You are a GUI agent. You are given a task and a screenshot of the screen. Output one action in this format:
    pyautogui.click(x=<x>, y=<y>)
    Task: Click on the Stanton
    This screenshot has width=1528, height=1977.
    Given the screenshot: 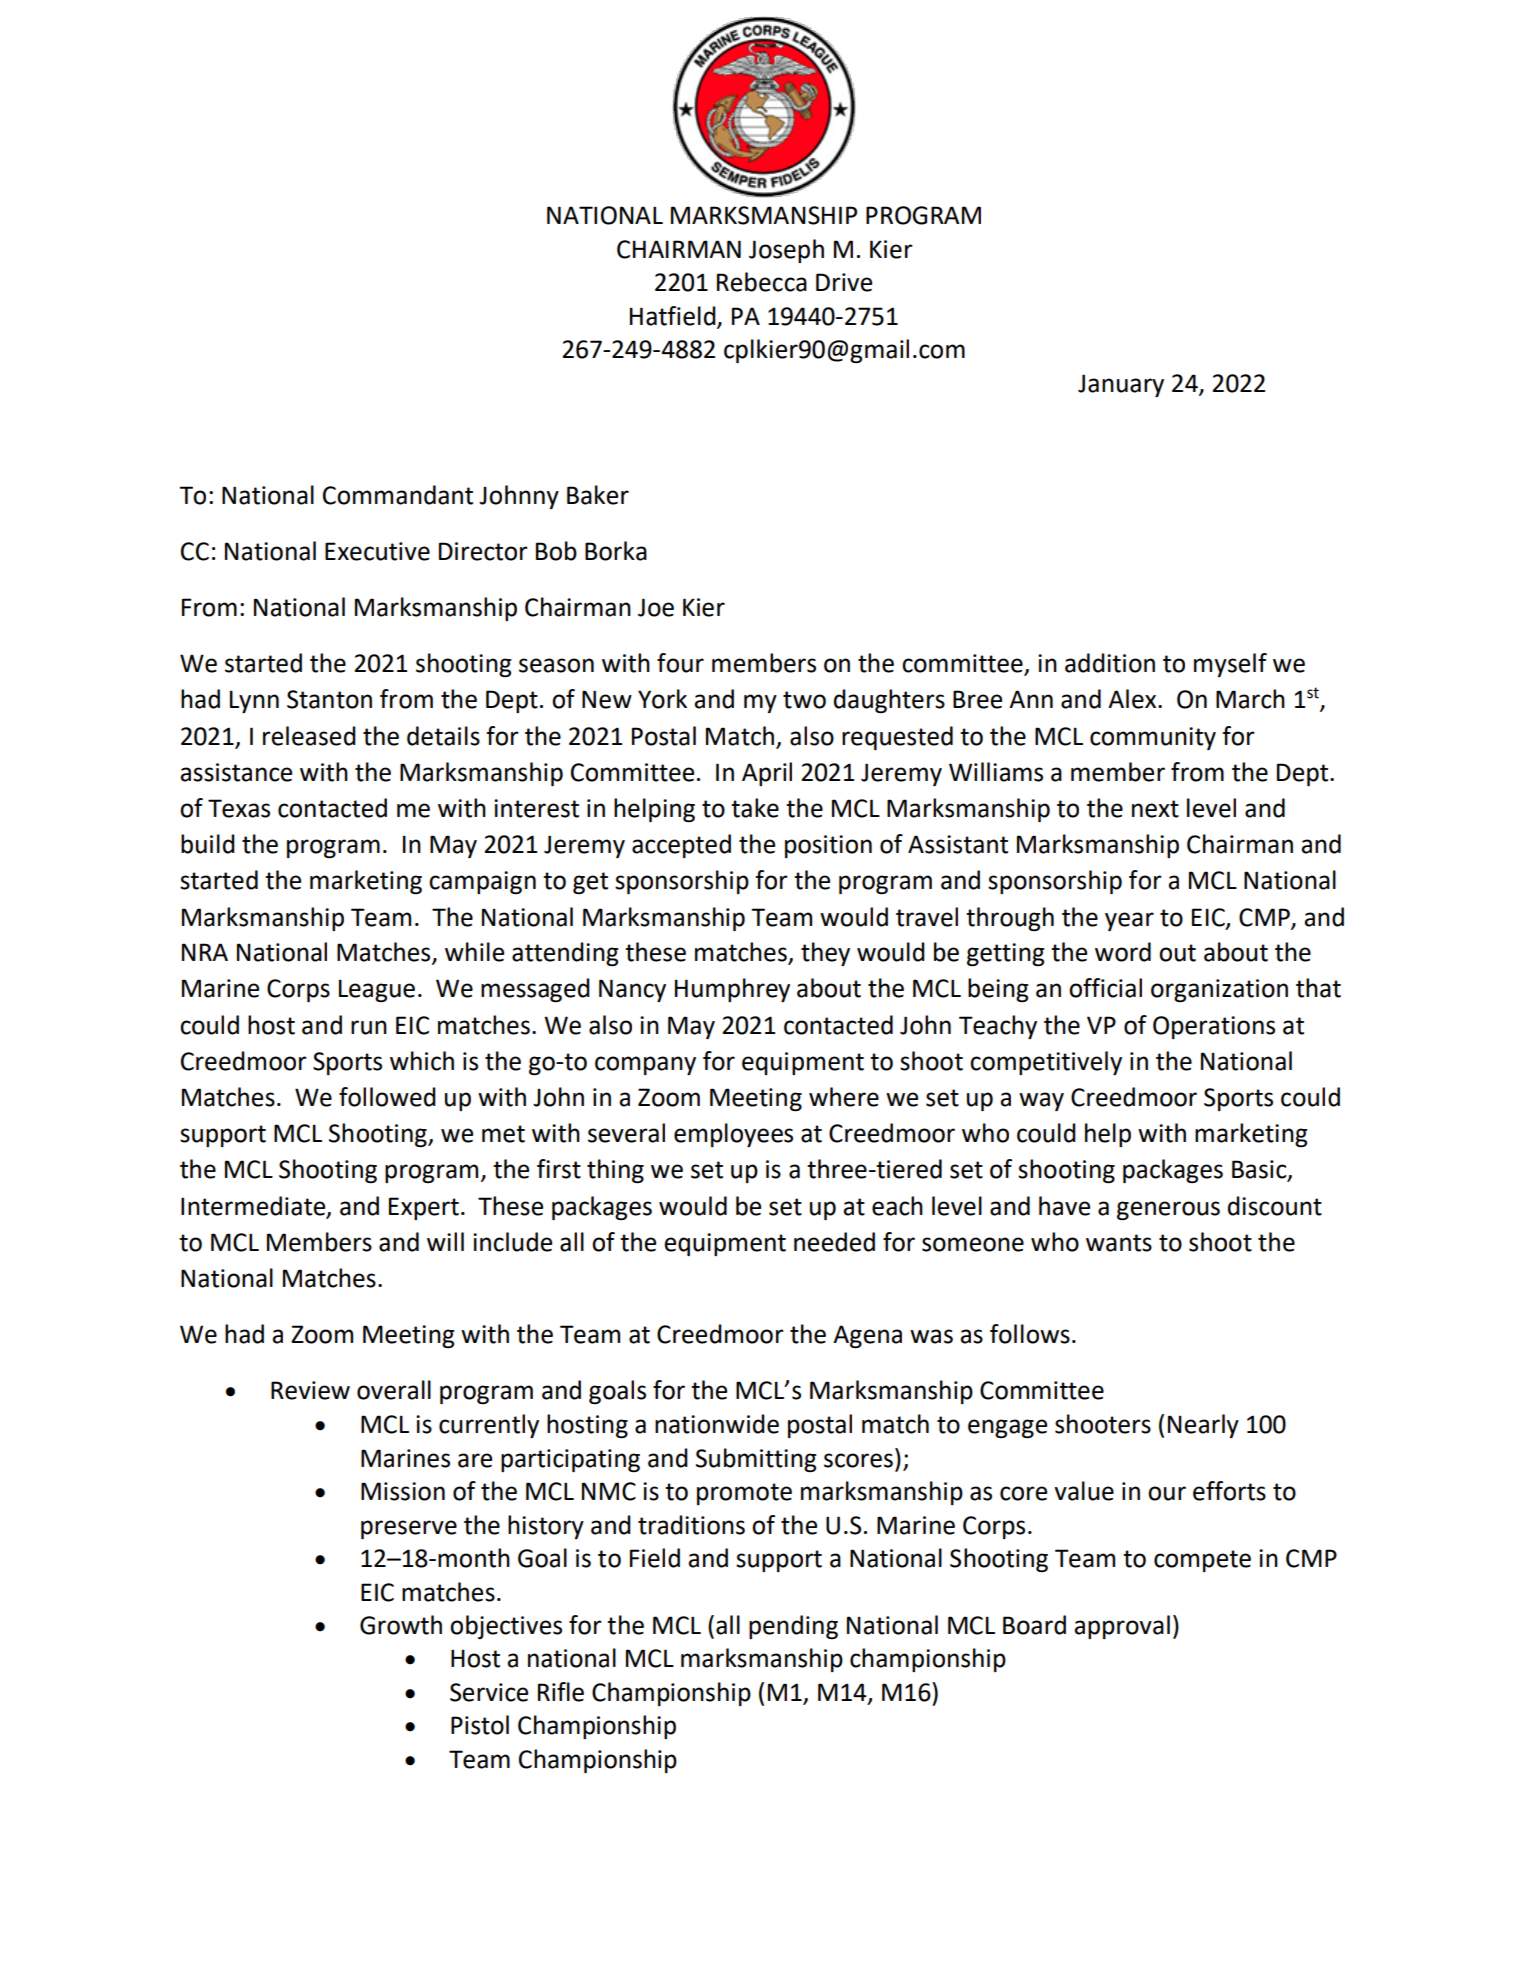 What is the action you would take?
    pyautogui.click(x=329, y=699)
